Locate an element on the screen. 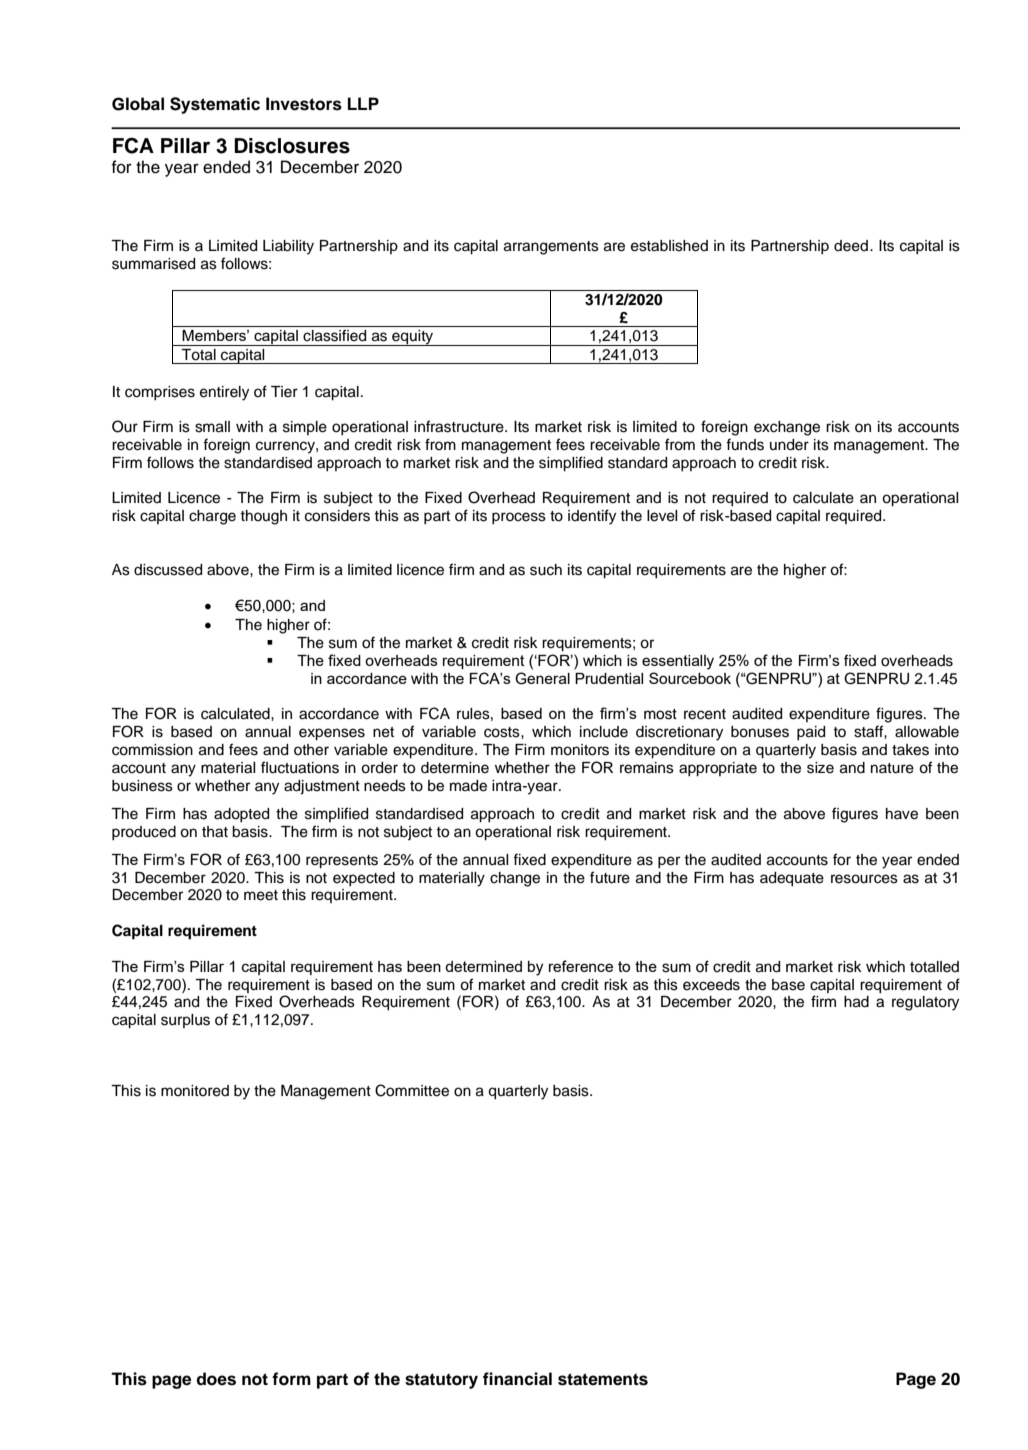 The image size is (1028, 1450). fluctuations is located at coordinates (300, 767).
